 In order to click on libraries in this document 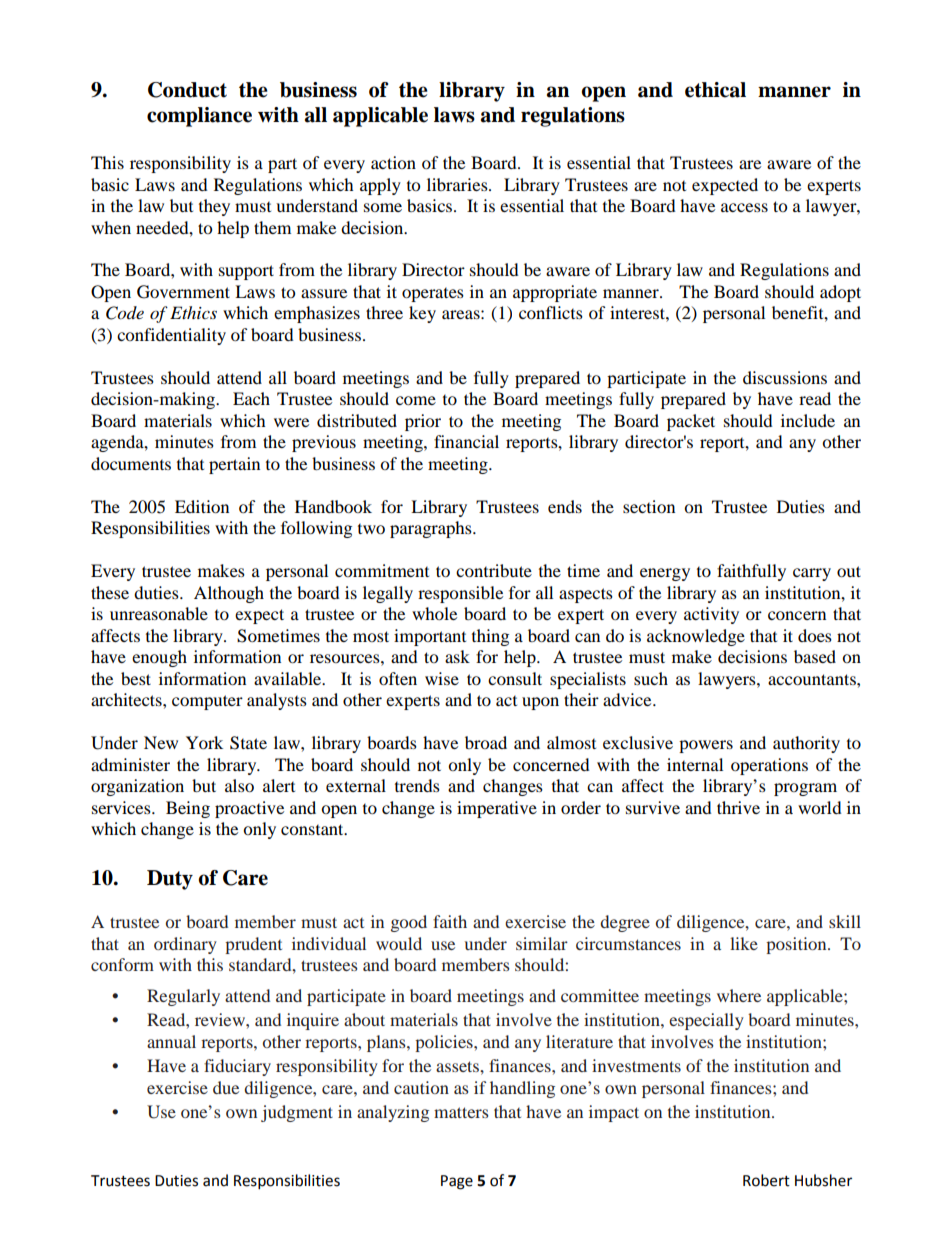, I will do `click(458, 184)`.
